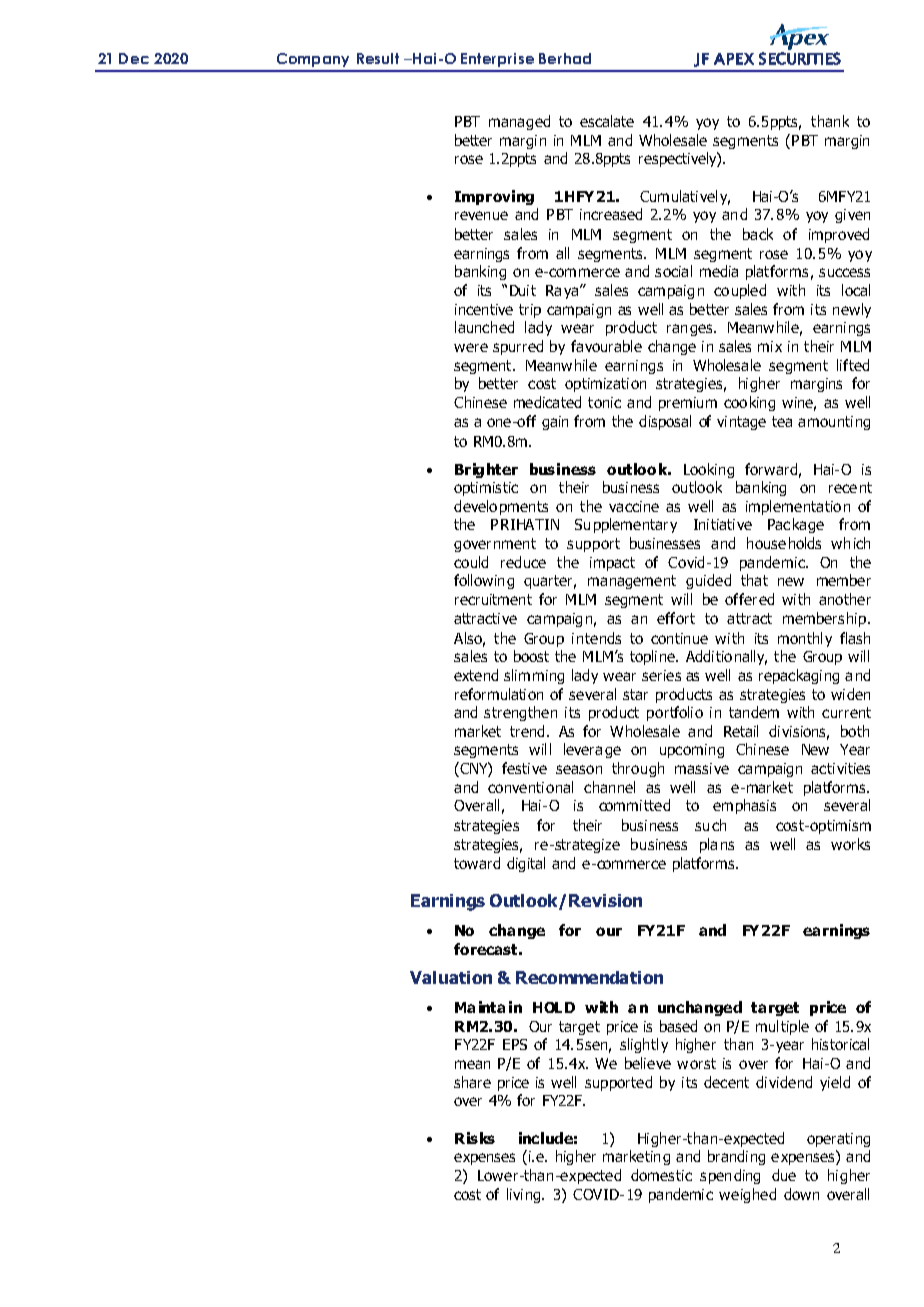  What do you see at coordinates (606, 346) in the page?
I see `favourable` at bounding box center [606, 346].
